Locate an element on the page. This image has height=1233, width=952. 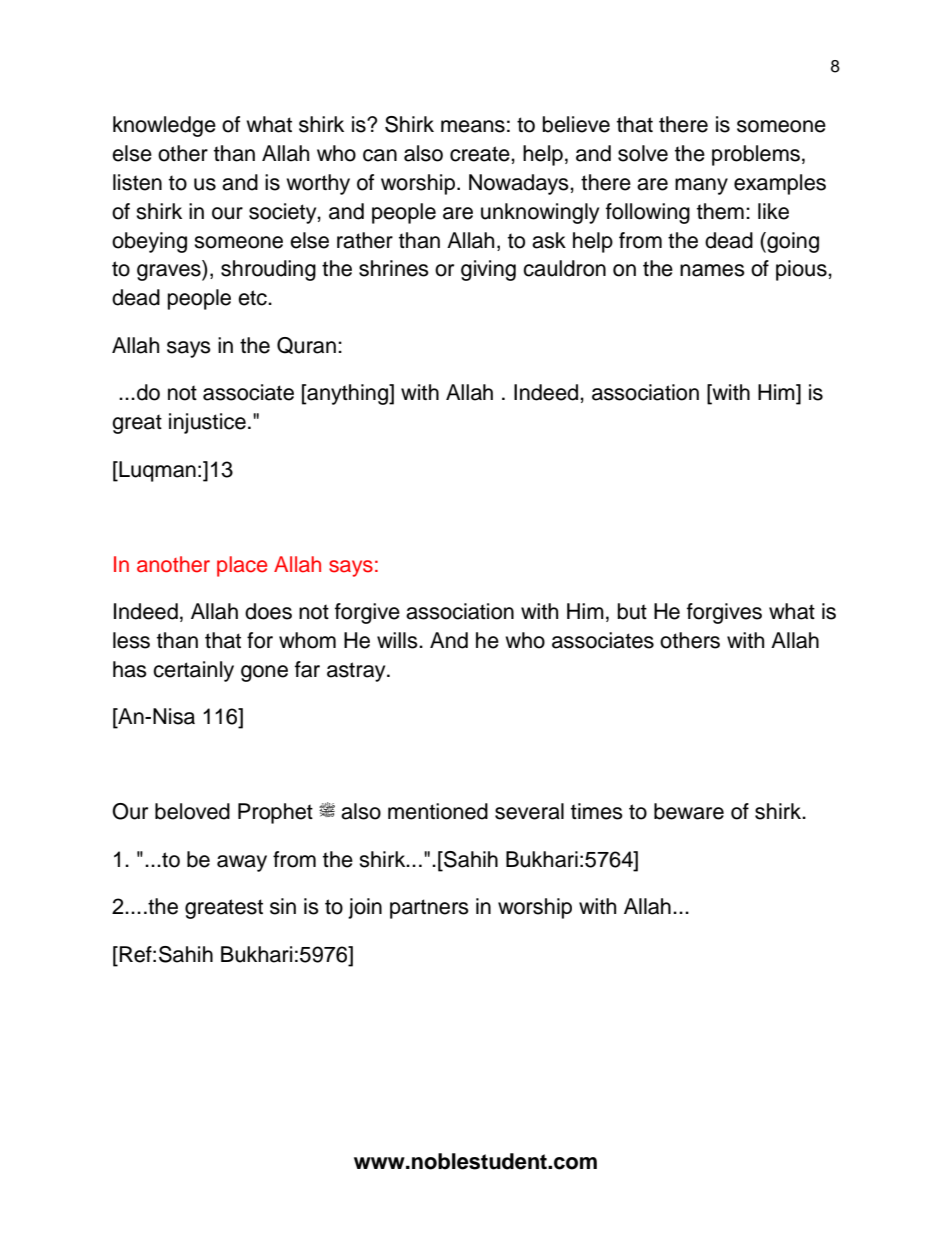
wills is located at coordinates (398, 640).
